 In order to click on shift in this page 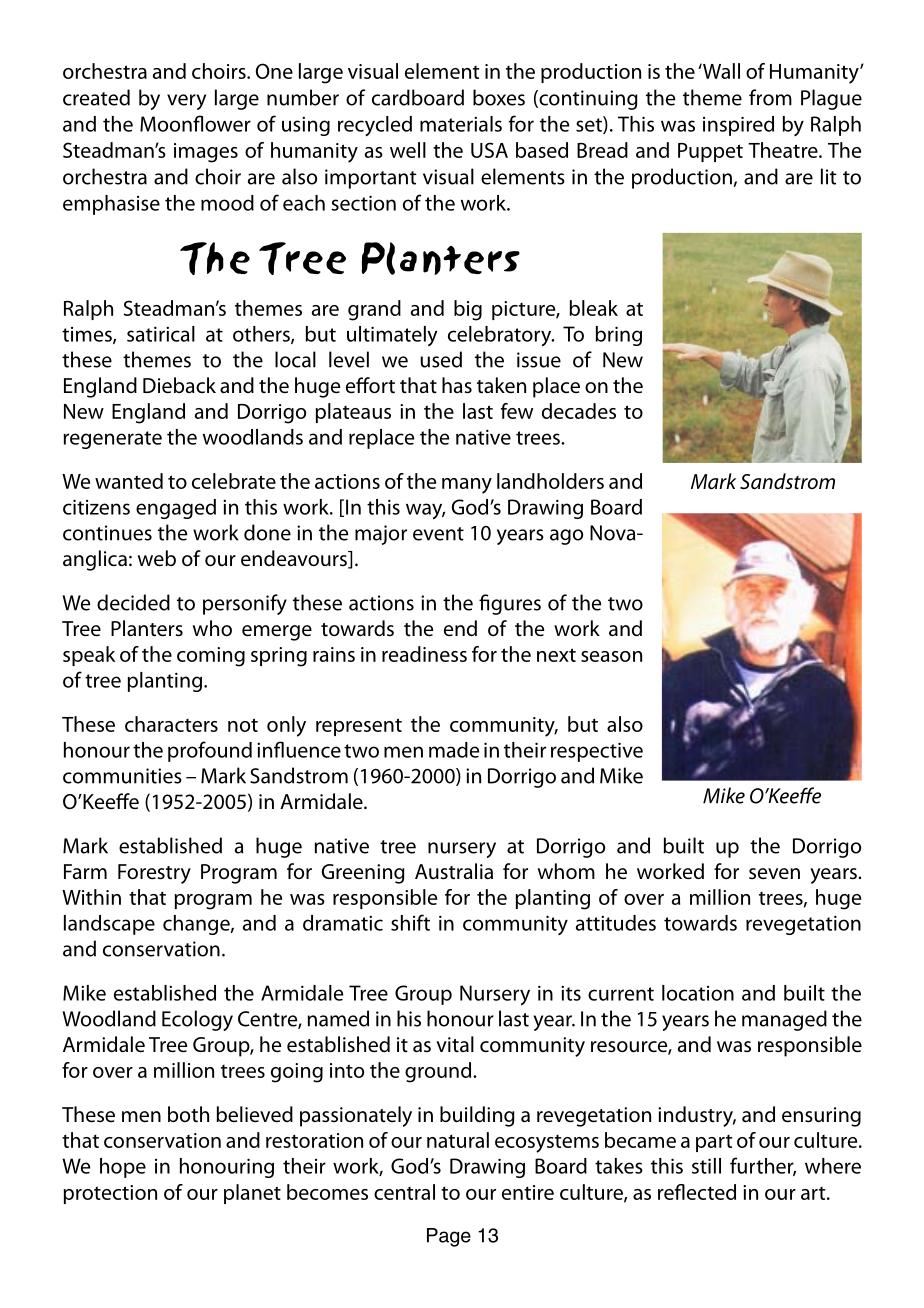, I will do `click(410, 922)`.
